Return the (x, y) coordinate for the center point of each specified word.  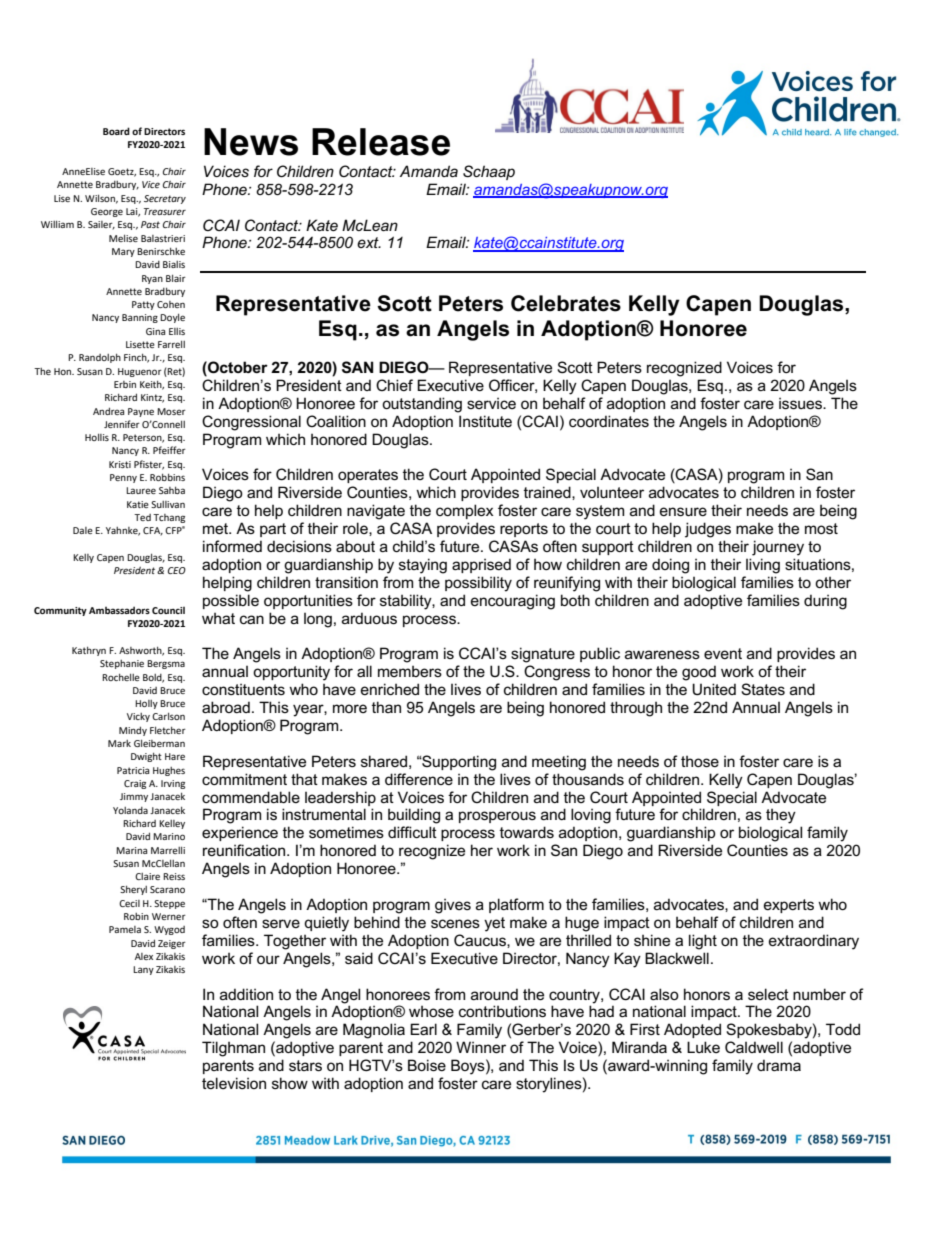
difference (419, 779)
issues (802, 403)
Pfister (149, 465)
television (234, 1083)
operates (368, 476)
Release (381, 142)
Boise (427, 1065)
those (700, 761)
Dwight (146, 757)
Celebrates (566, 303)
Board (116, 131)
